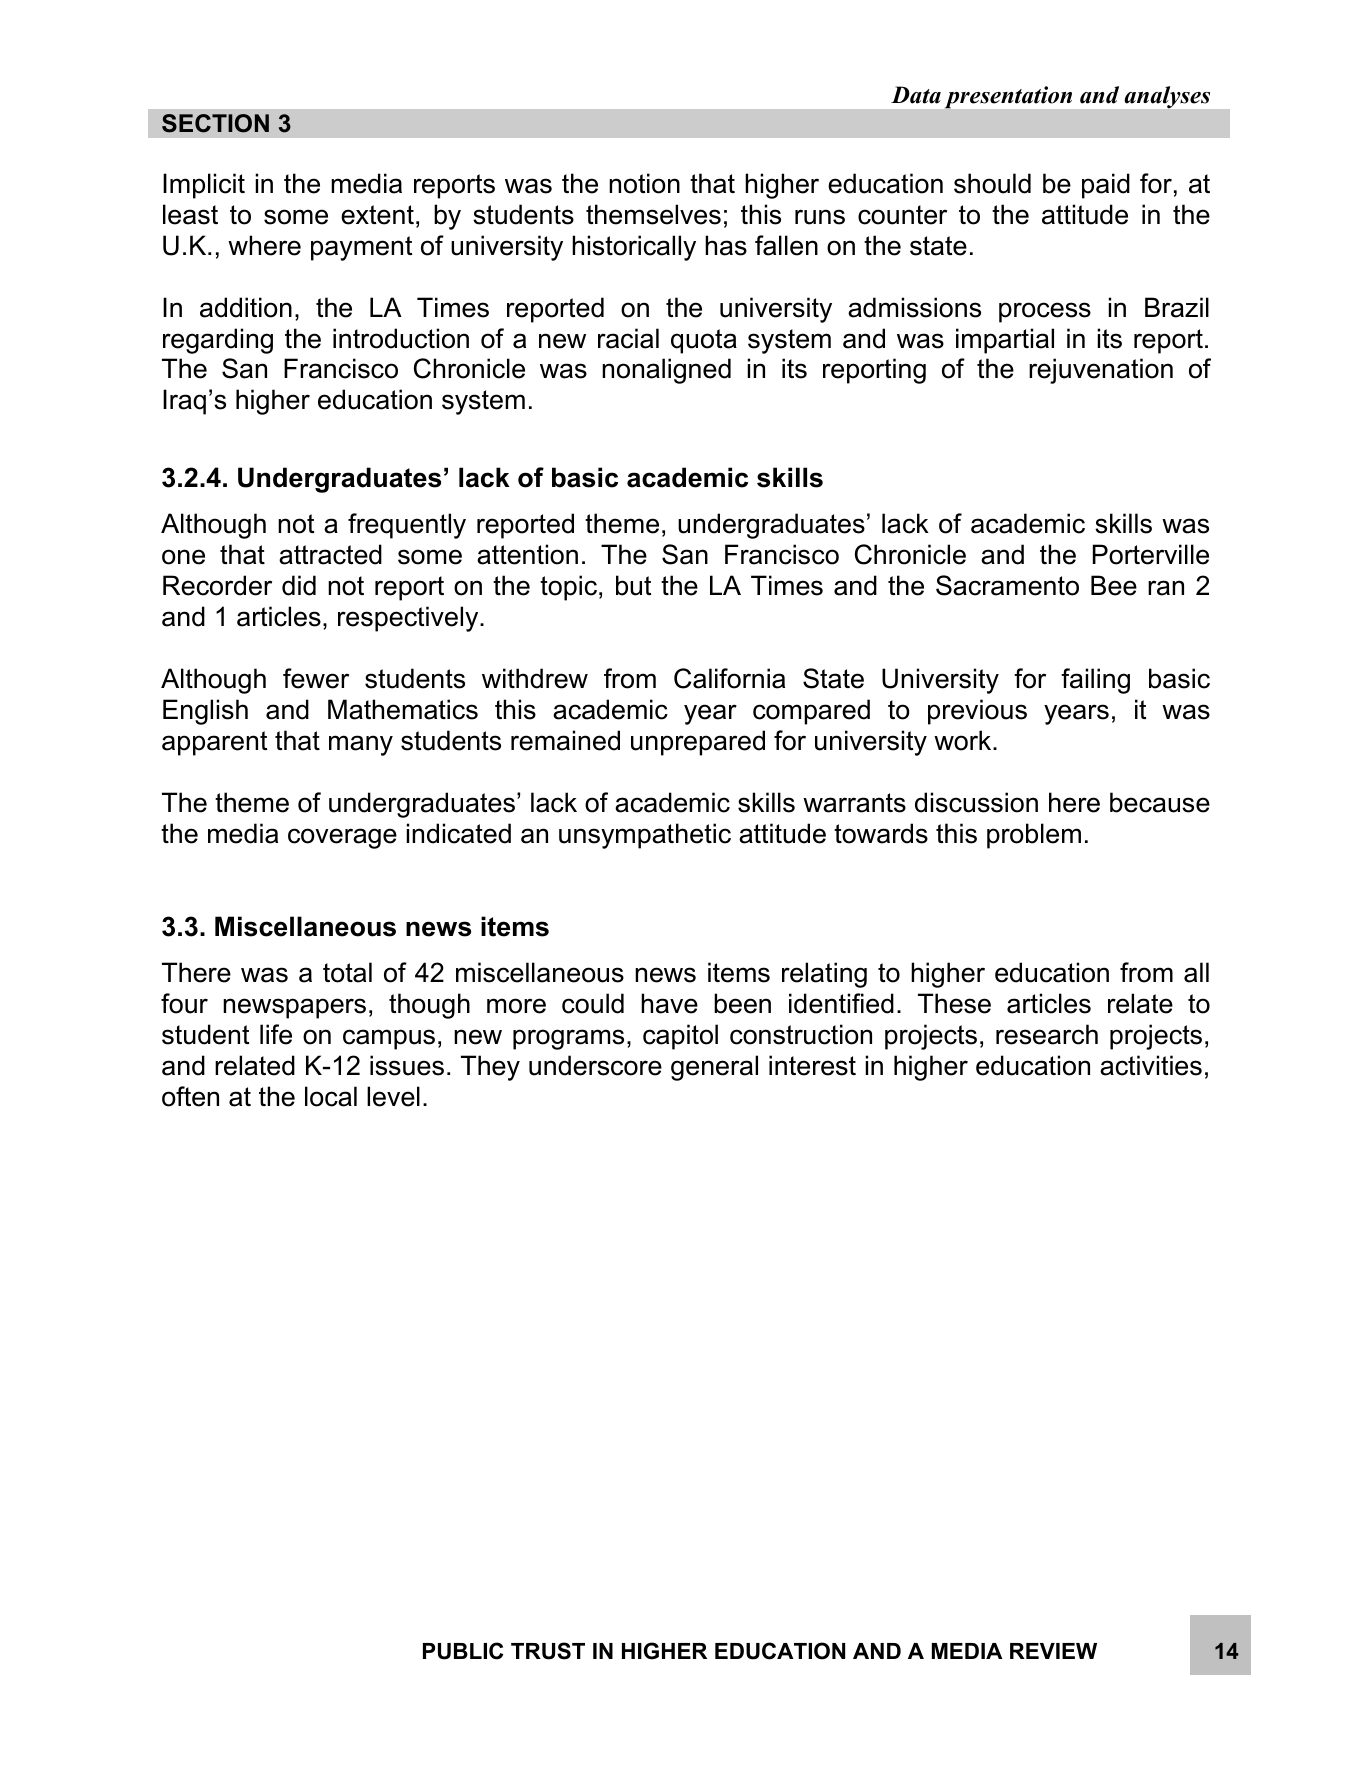 This screenshot has width=1372, height=1776. What do you see at coordinates (1034, 836) in the screenshot?
I see `problem` at bounding box center [1034, 836].
